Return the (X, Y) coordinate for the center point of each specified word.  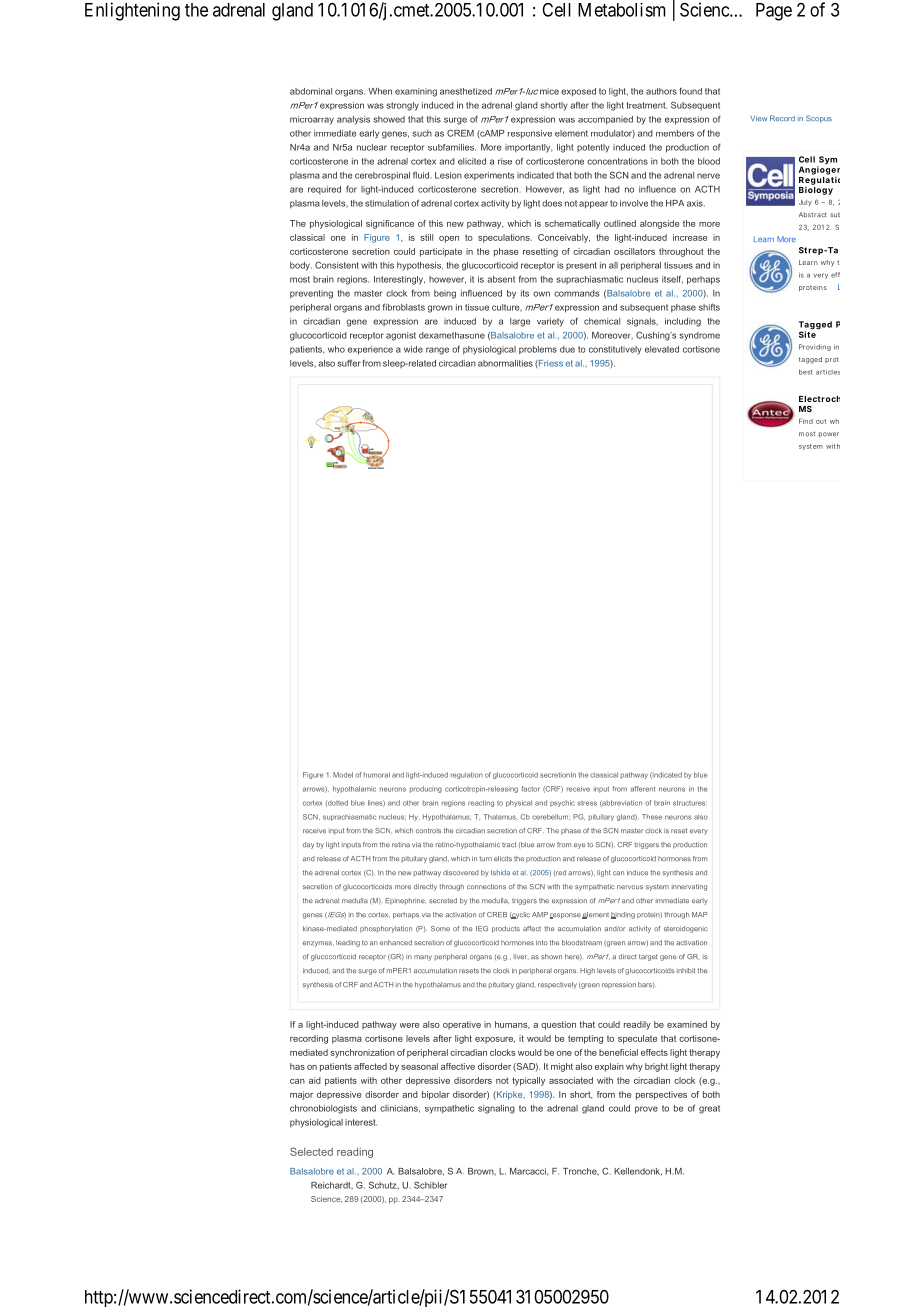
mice (549, 91)
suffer (349, 363)
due (567, 349)
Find (806, 421)
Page (774, 12)
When (380, 91)
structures (690, 803)
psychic (562, 803)
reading (355, 1153)
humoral (377, 775)
